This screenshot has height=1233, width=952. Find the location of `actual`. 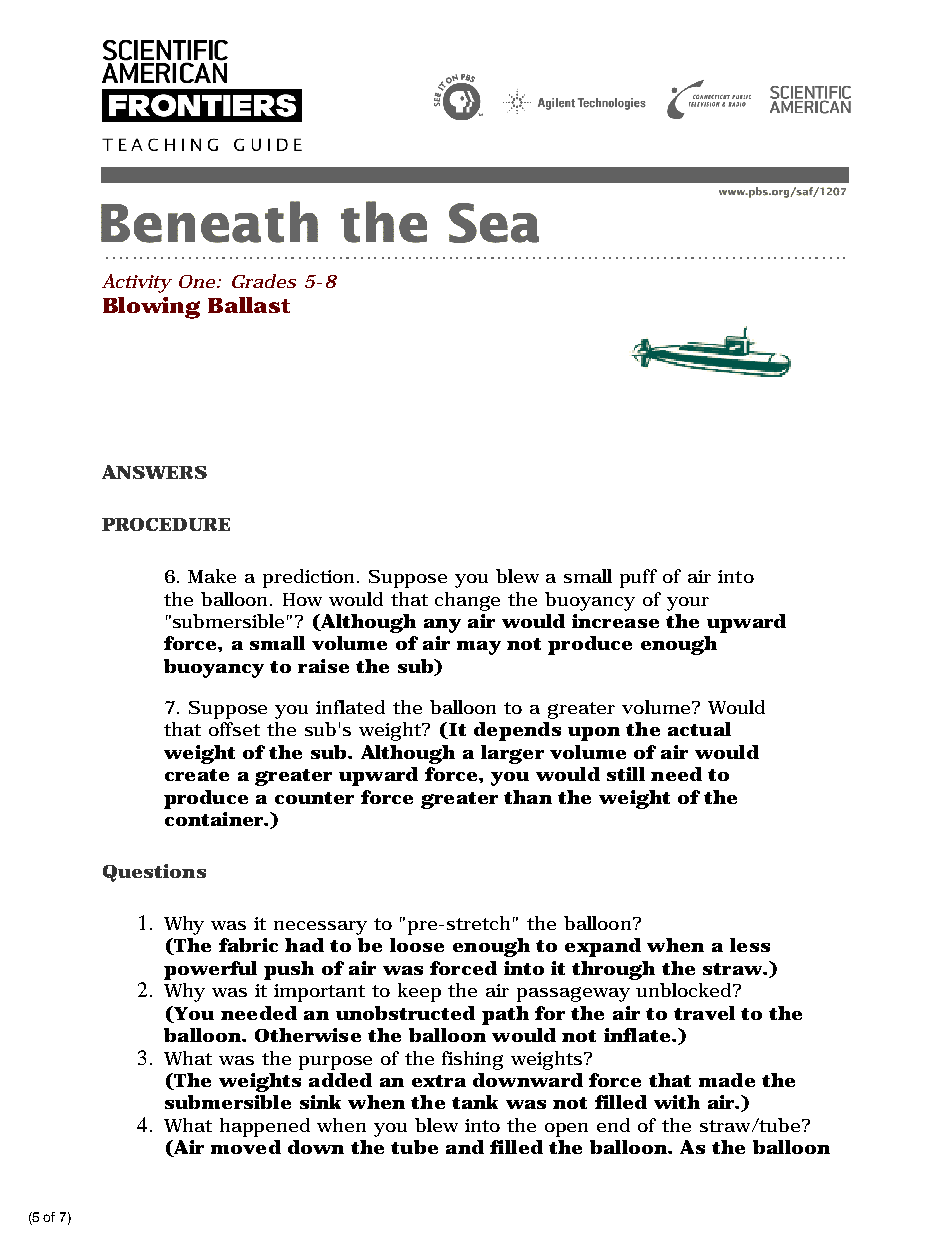

actual is located at coordinates (699, 729).
